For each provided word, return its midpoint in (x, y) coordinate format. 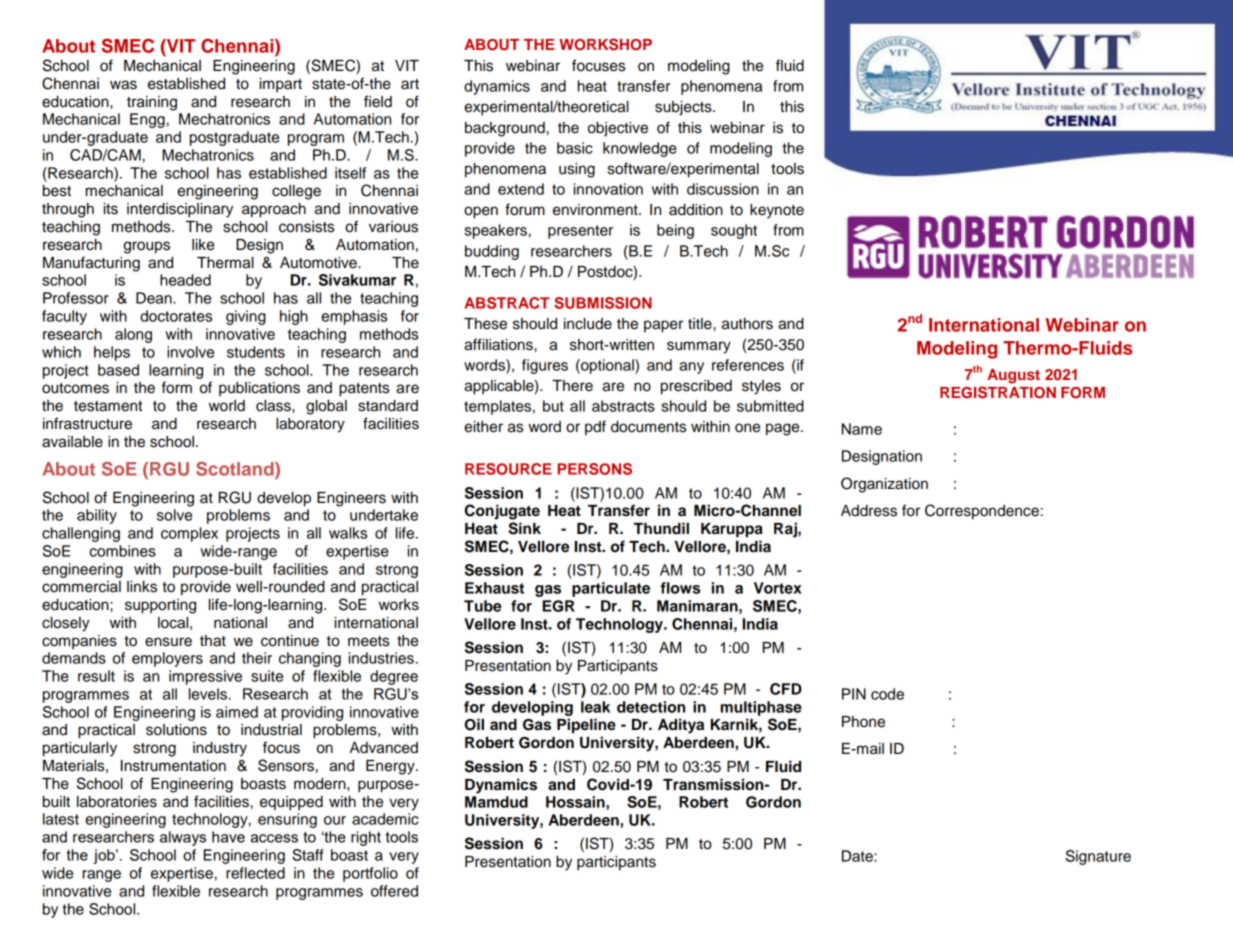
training (152, 103)
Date (858, 856)
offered (394, 891)
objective (618, 129)
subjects (684, 108)
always (183, 838)
